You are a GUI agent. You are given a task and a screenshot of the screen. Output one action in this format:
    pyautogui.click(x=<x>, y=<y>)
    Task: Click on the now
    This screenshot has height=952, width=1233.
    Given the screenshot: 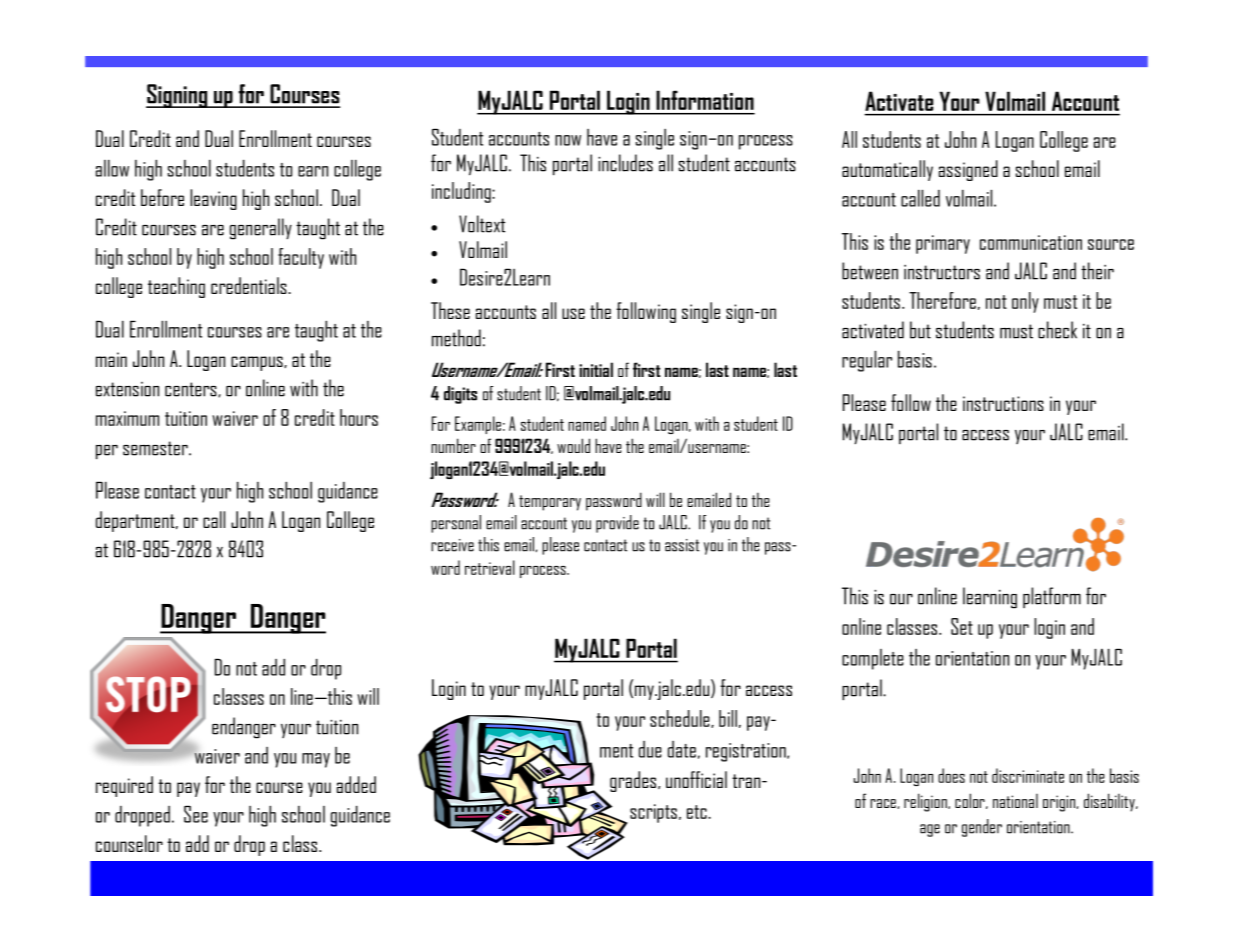 What is the action you would take?
    pyautogui.click(x=568, y=140)
